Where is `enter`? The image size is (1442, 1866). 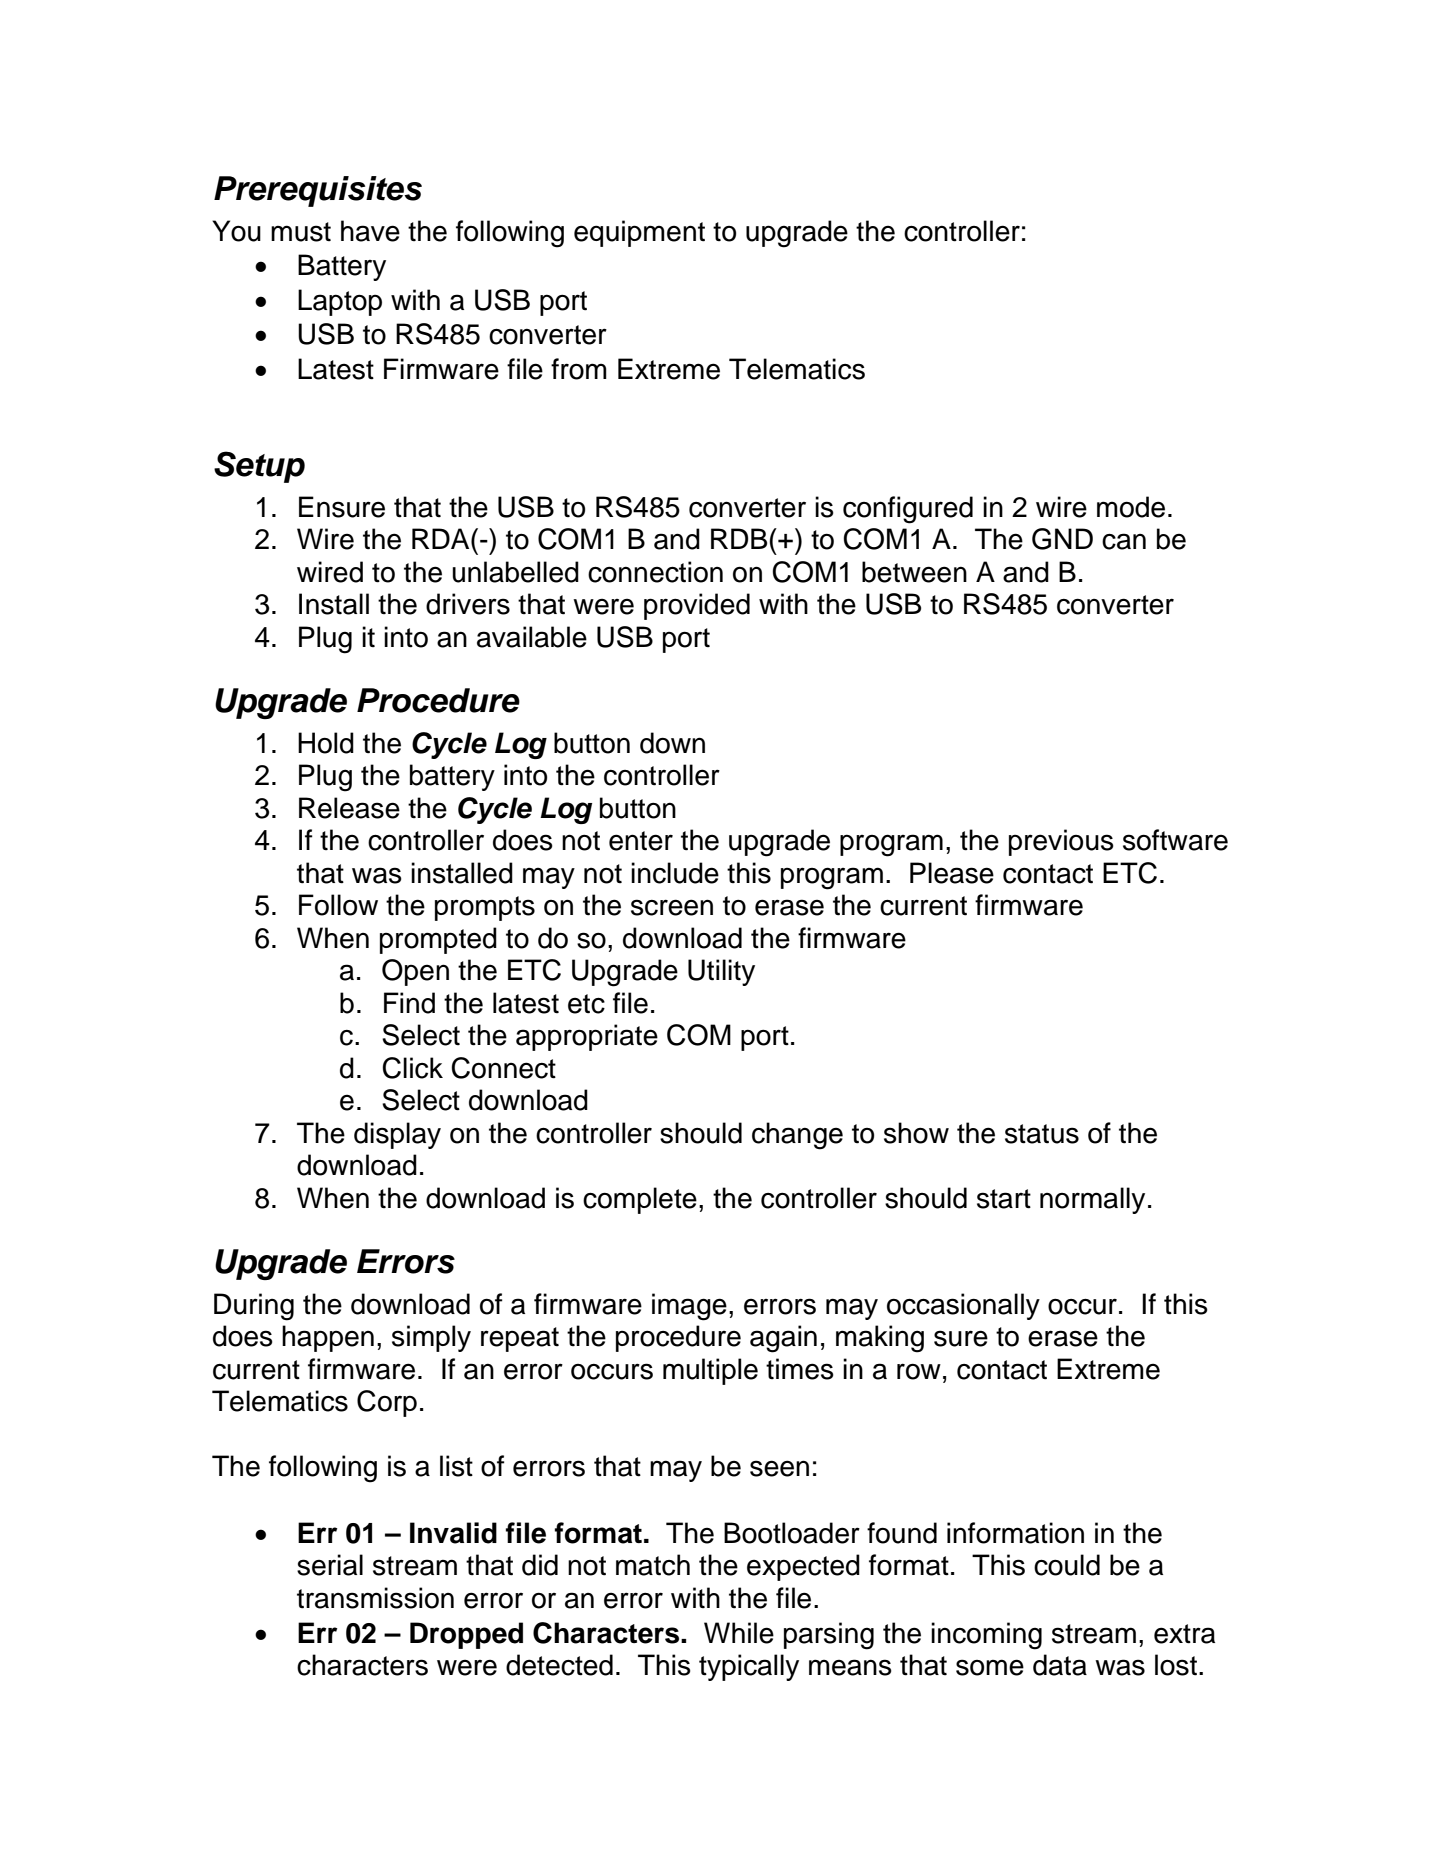
enter is located at coordinates (641, 841).
